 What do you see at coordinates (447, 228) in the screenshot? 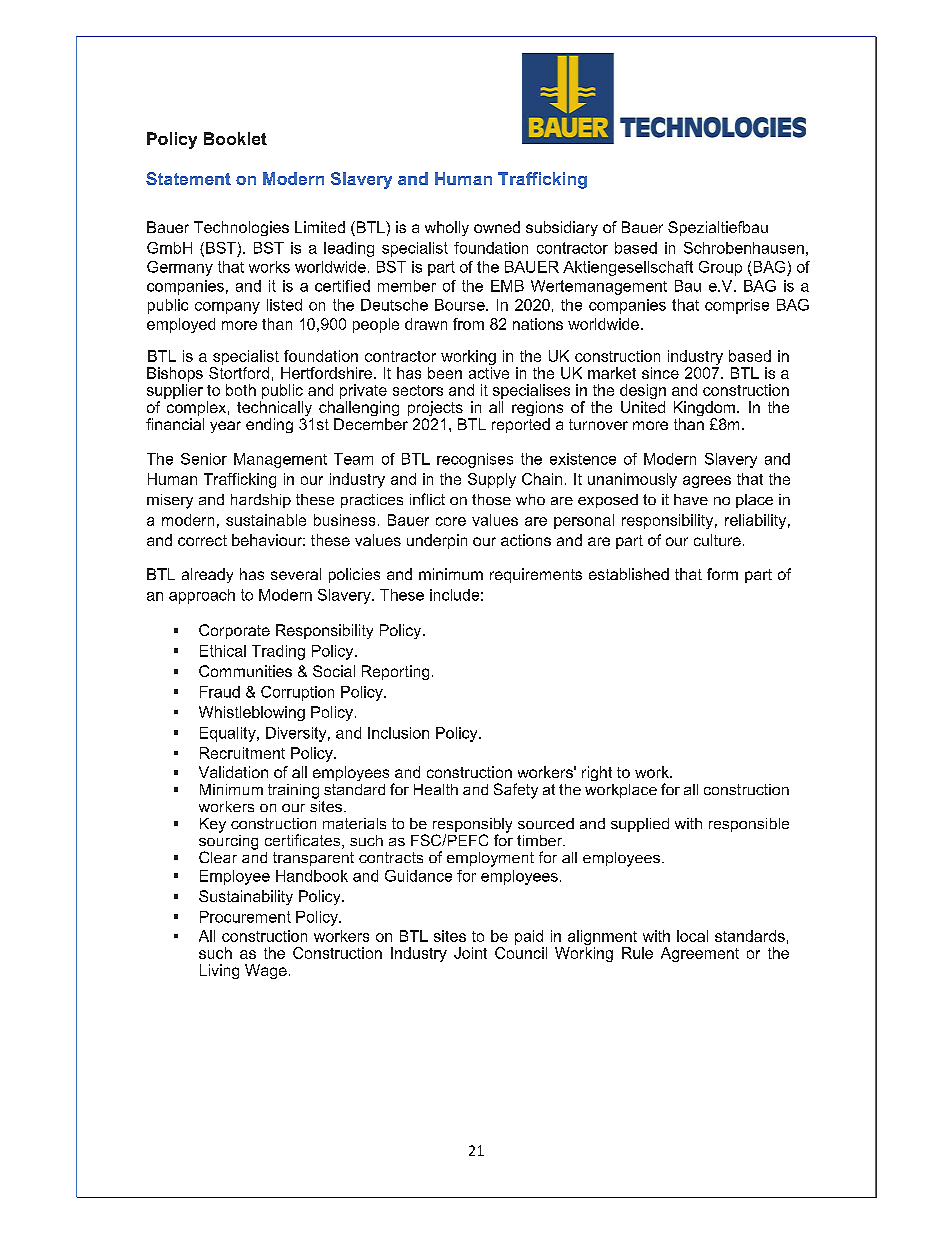
I see `wholly` at bounding box center [447, 228].
